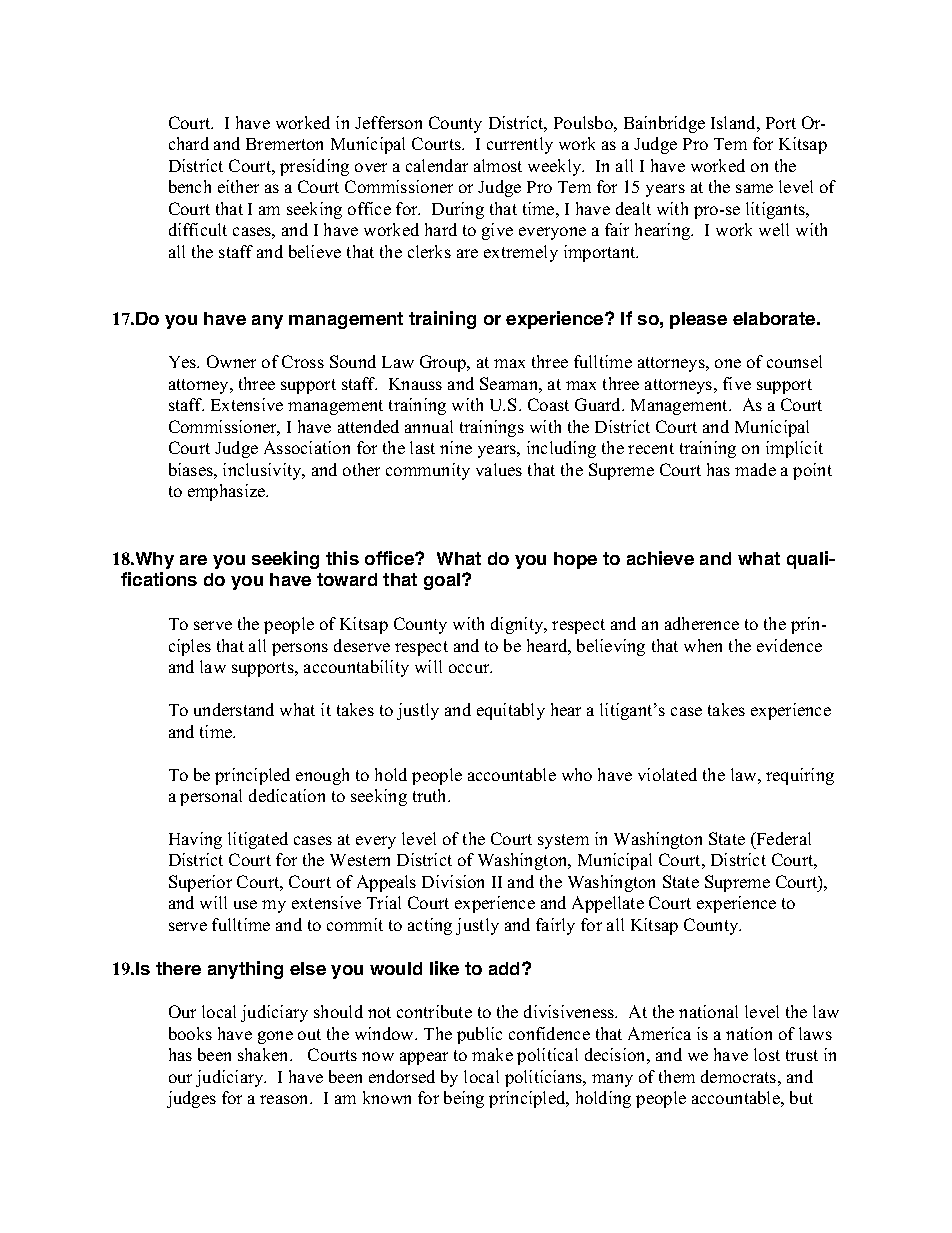 The height and width of the page is (1233, 952). I want to click on make, so click(492, 1054).
